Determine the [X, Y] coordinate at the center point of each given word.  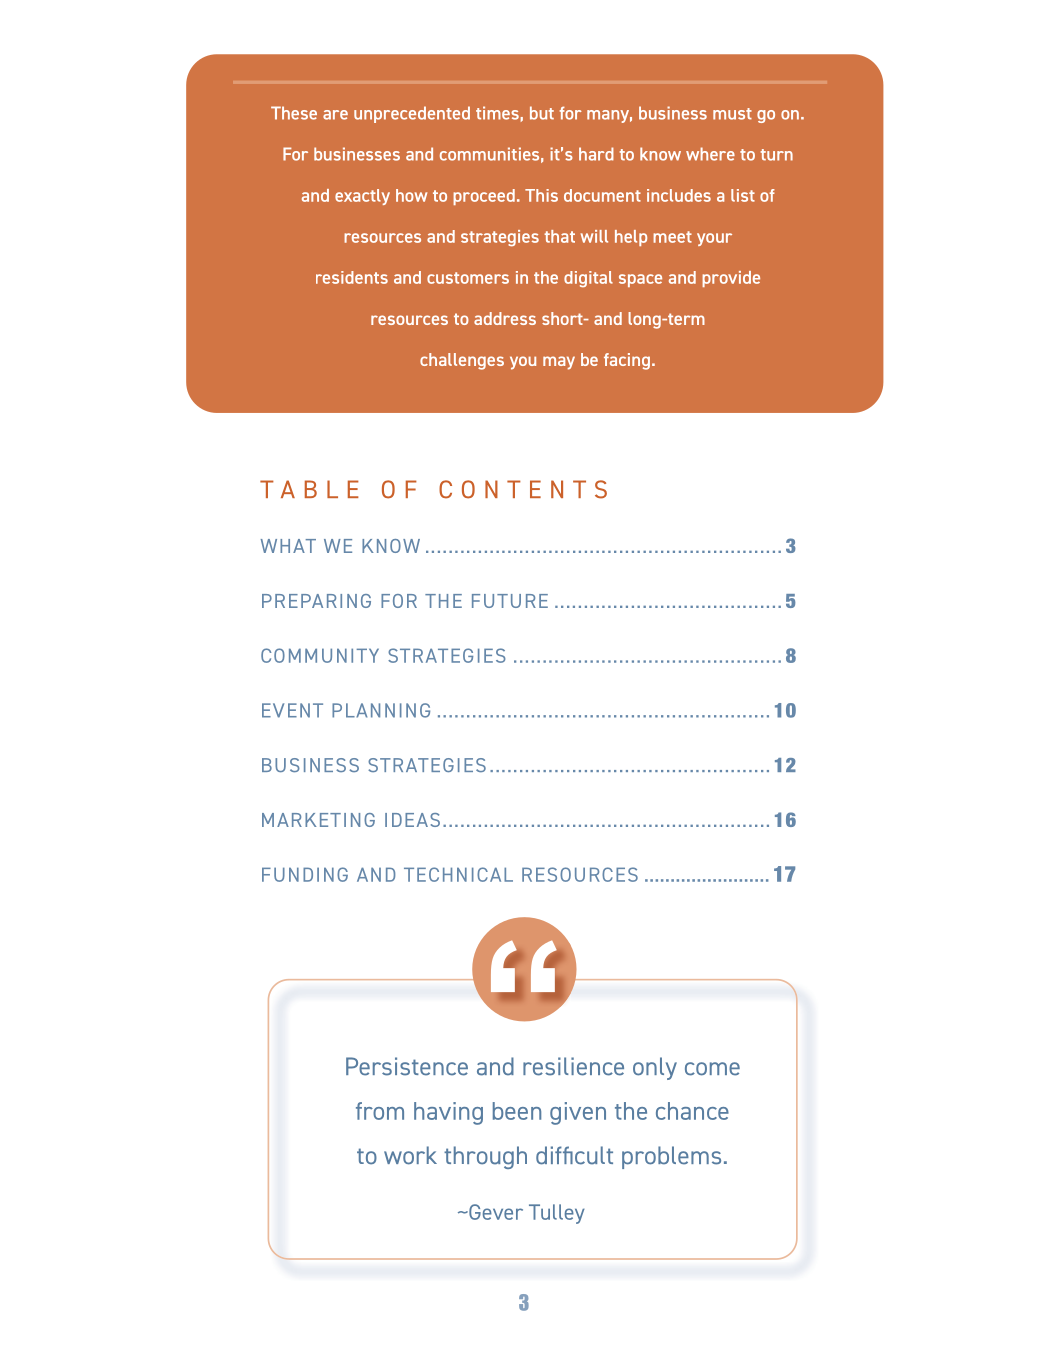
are [335, 115]
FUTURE [510, 601]
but [542, 113]
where [710, 154]
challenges [462, 361]
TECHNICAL [458, 874]
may [559, 363]
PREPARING [316, 601]
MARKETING [318, 820]
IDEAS [412, 820]
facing [627, 361]
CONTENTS [523, 489]
